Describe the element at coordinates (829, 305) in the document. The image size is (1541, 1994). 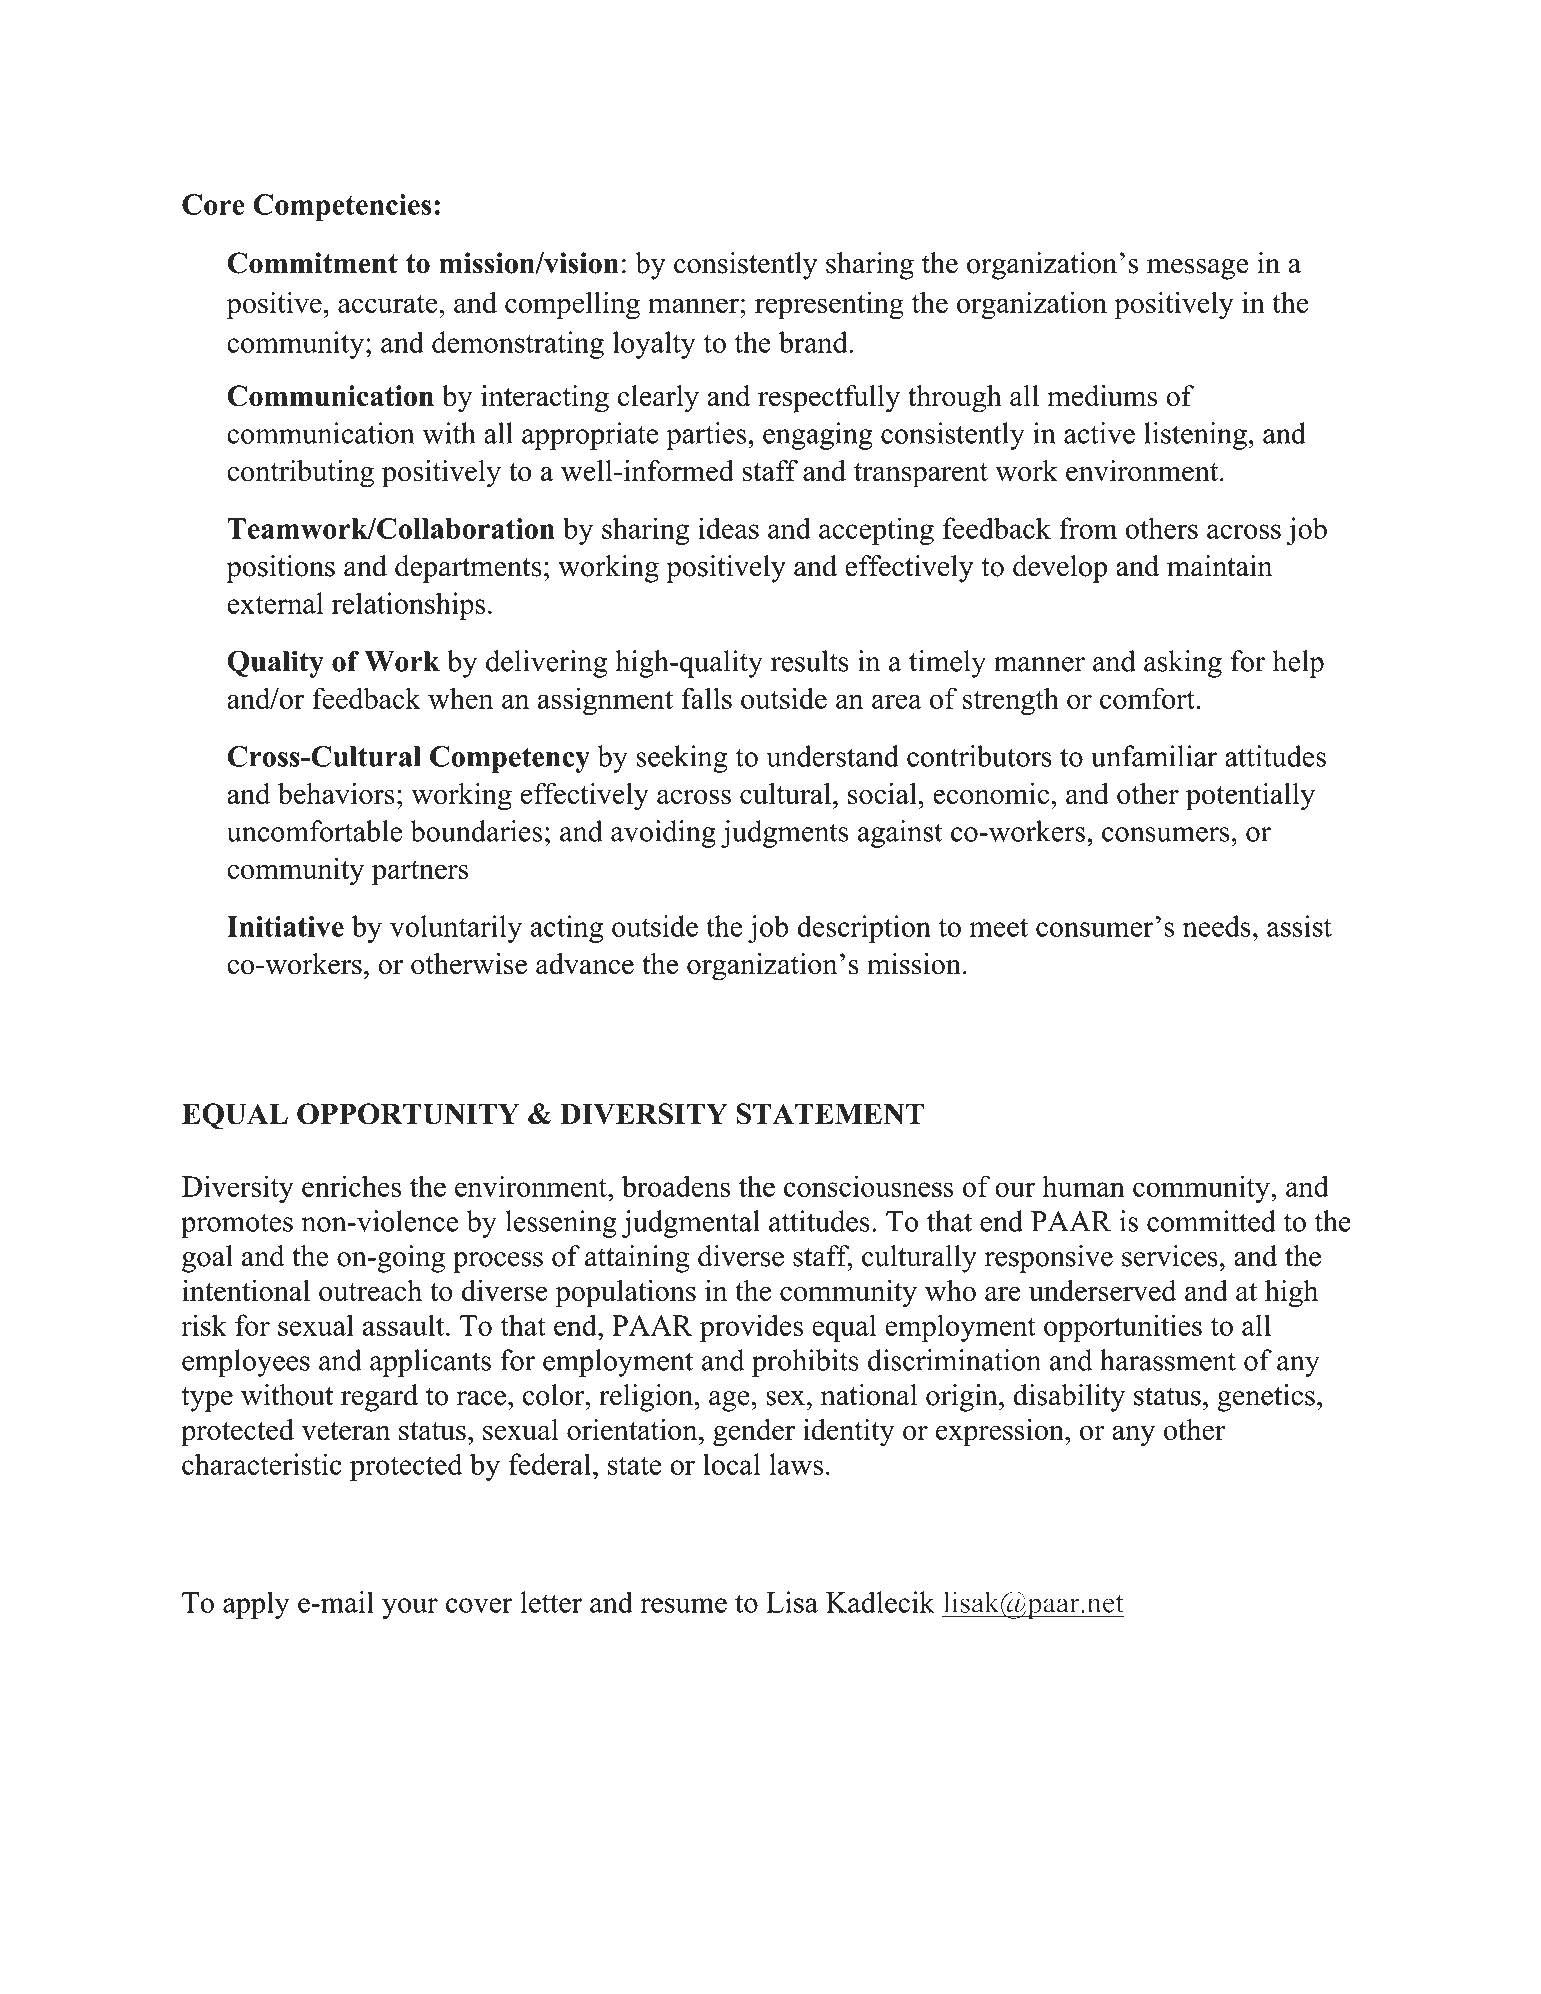
I see `representing` at that location.
